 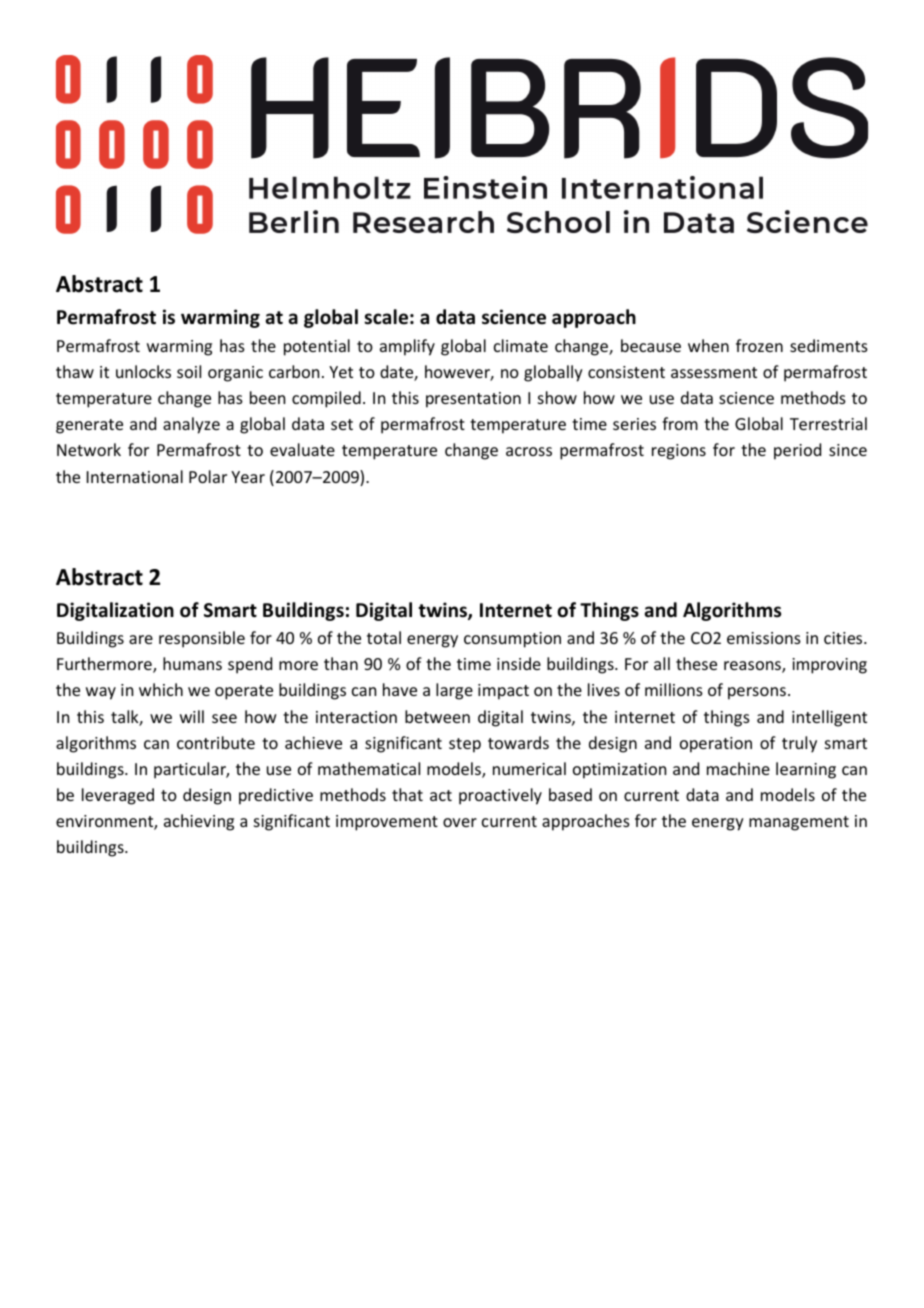 I want to click on these, so click(x=696, y=663).
